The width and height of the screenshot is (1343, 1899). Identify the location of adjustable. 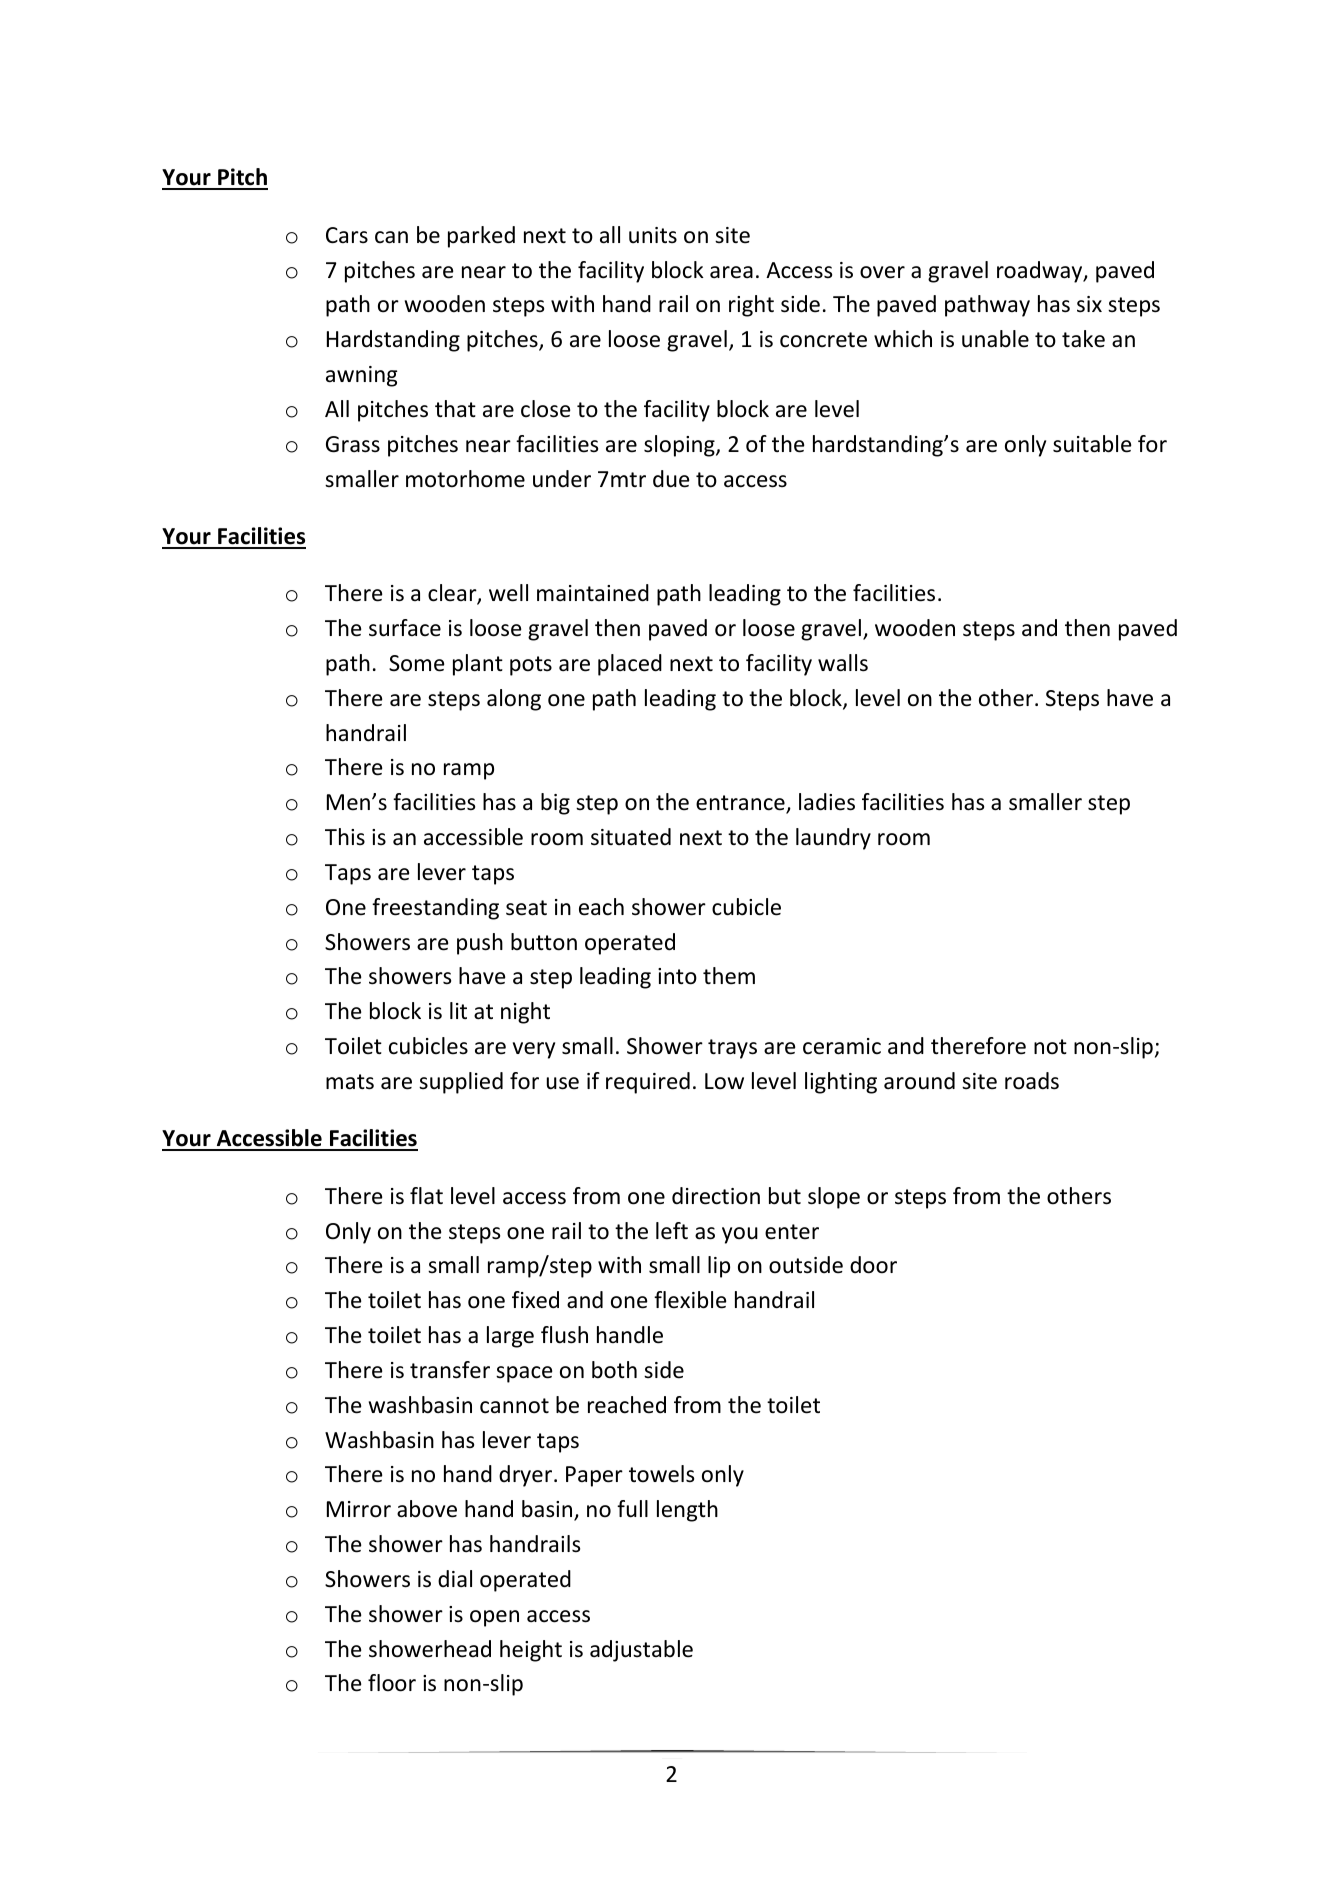
(641, 1651).
